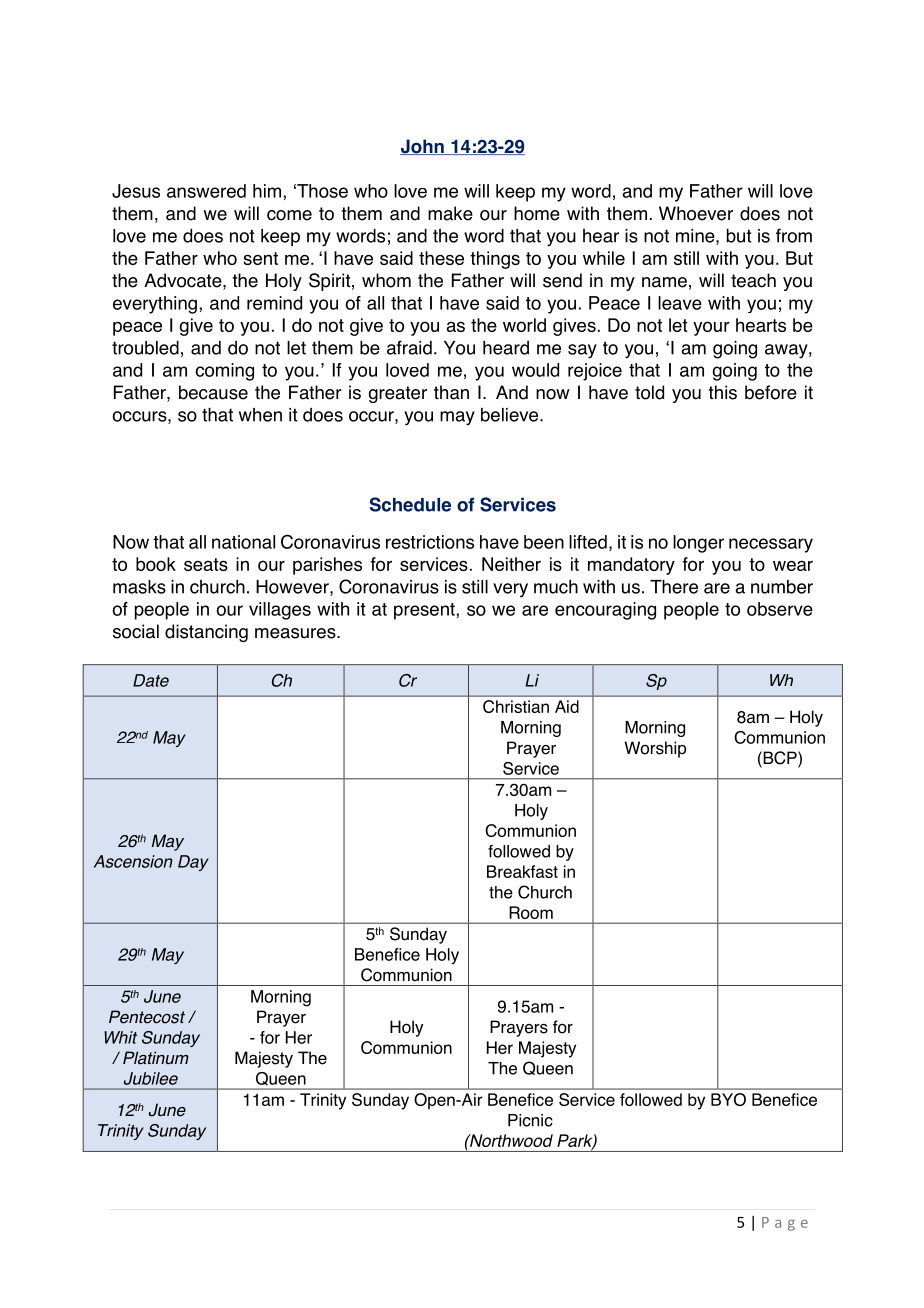  Describe the element at coordinates (133, 861) in the screenshot. I see `Ascension` at that location.
